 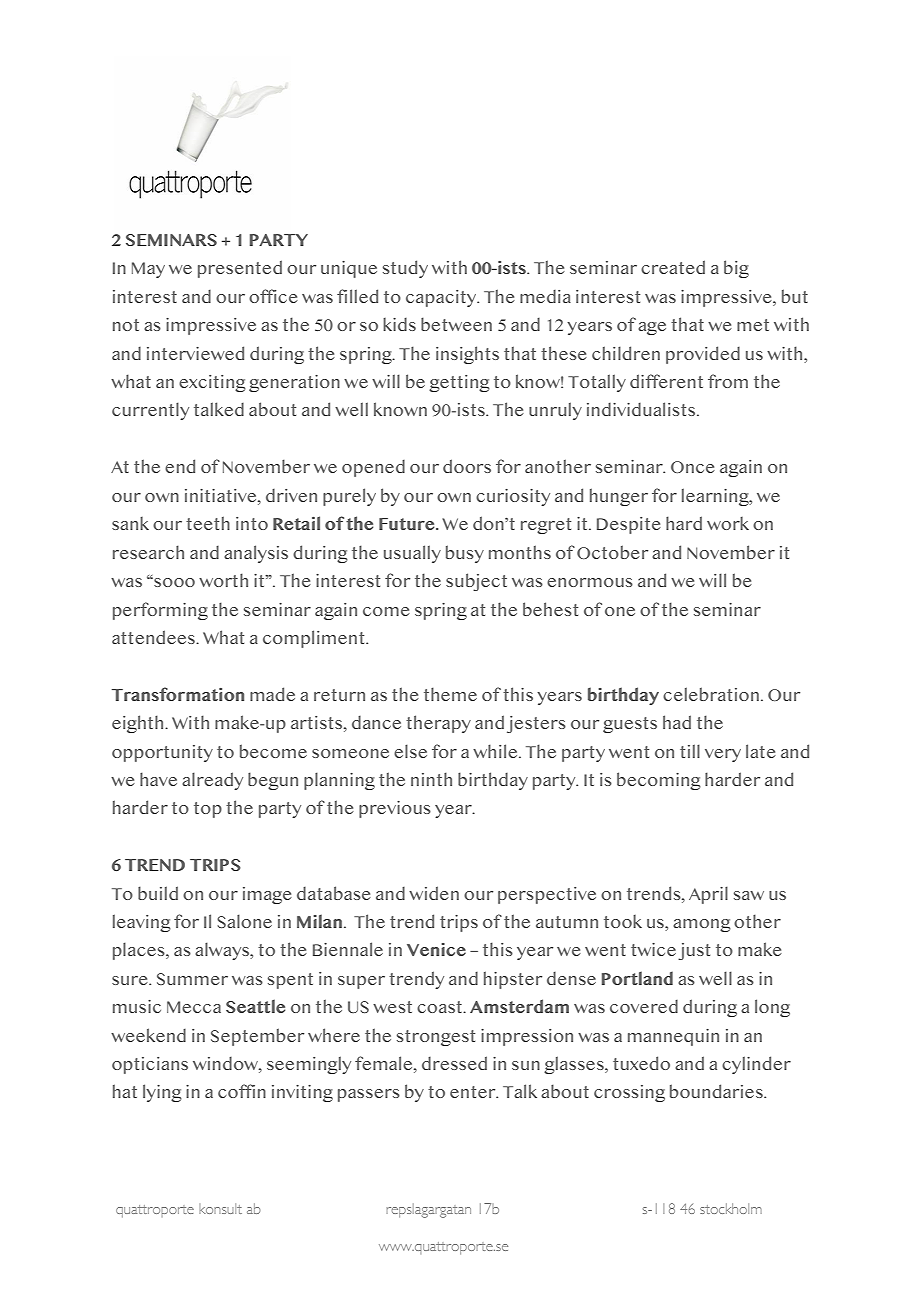 I want to click on big, so click(x=736, y=269).
